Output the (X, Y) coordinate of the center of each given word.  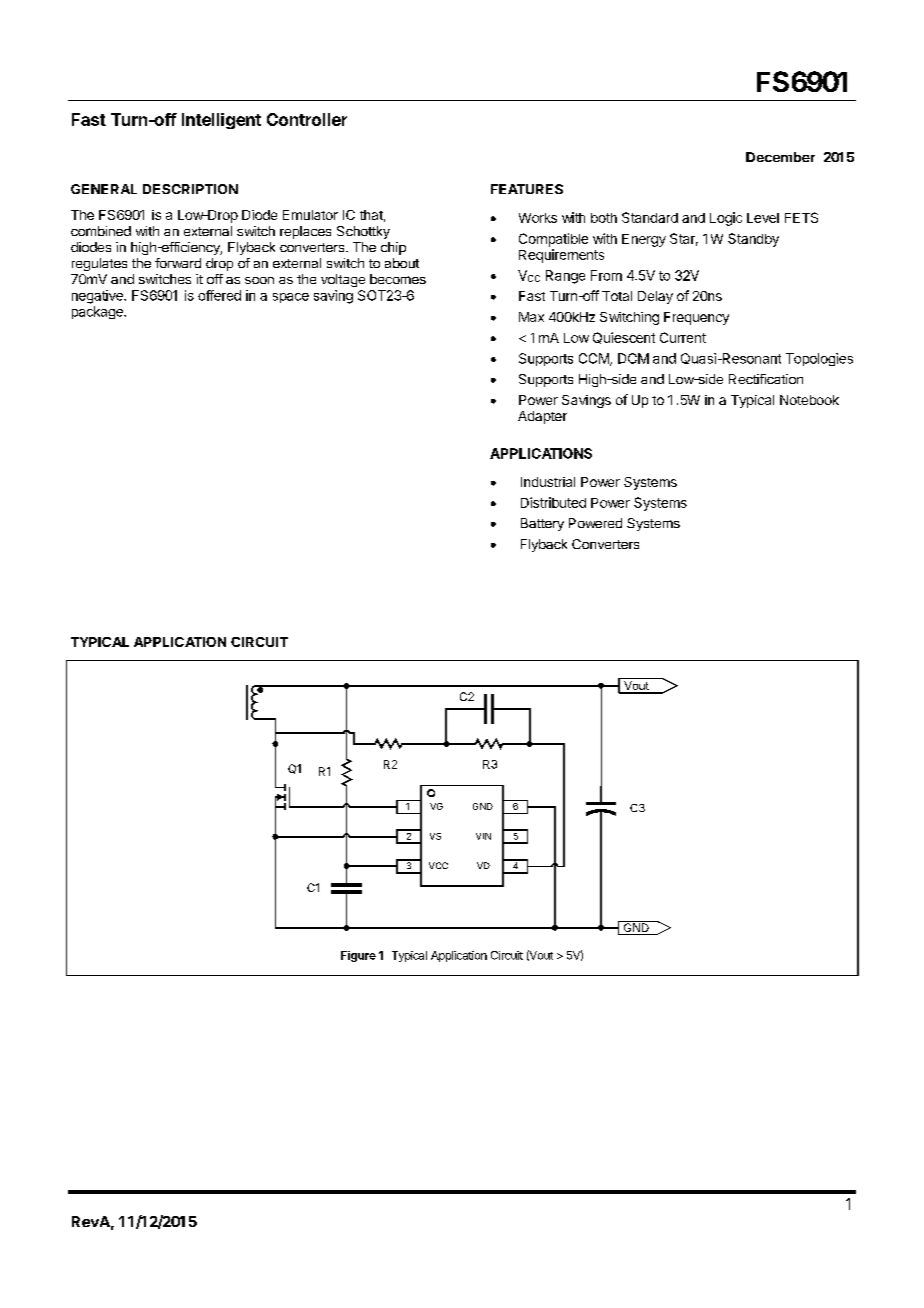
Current (683, 337)
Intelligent (221, 121)
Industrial (548, 482)
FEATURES (527, 189)
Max (531, 317)
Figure (358, 956)
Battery (542, 524)
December (780, 157)
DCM (633, 358)
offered (219, 295)
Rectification (766, 379)
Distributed (553, 502)
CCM (595, 359)
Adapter (542, 417)
